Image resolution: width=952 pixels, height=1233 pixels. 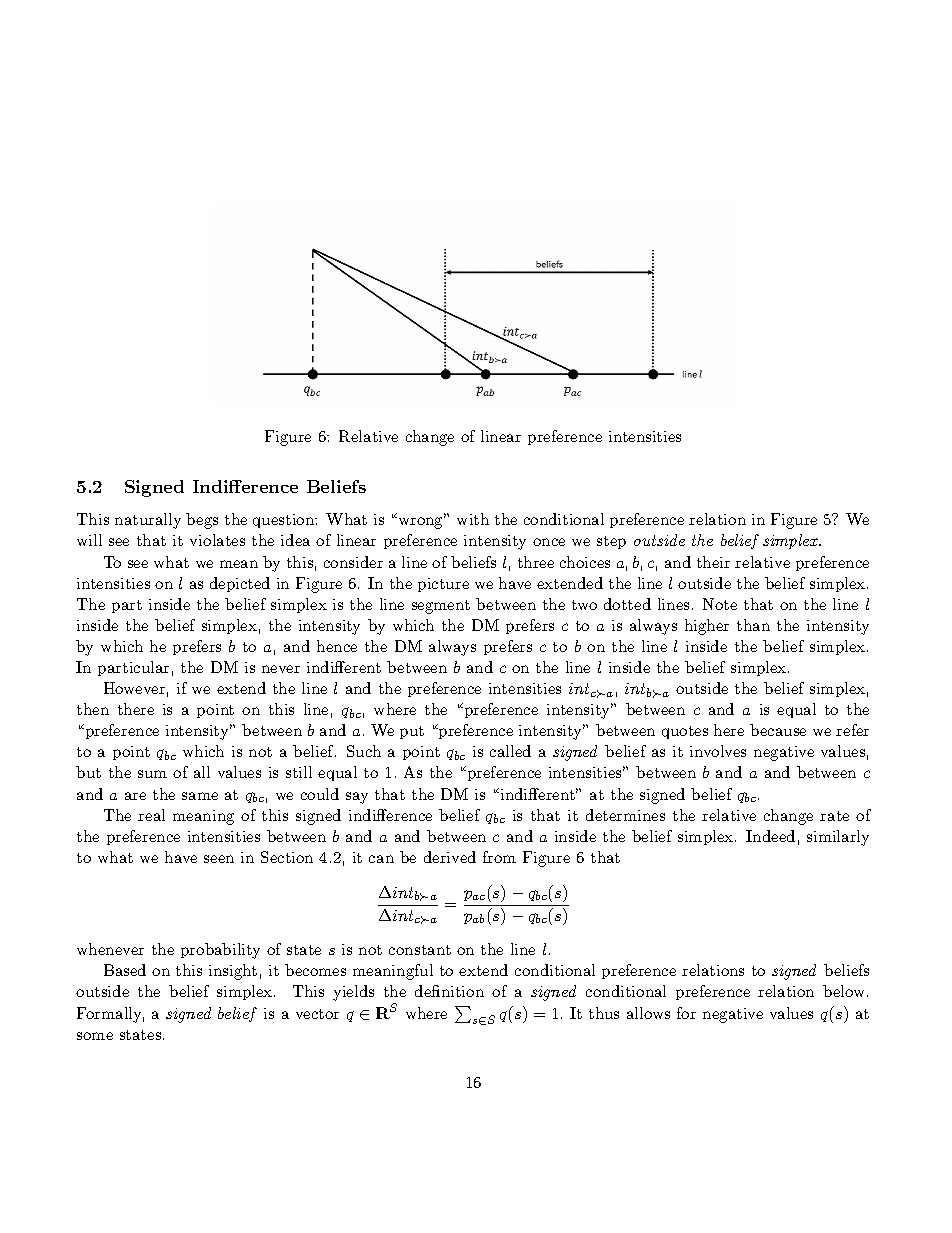 I want to click on put, so click(x=412, y=732).
